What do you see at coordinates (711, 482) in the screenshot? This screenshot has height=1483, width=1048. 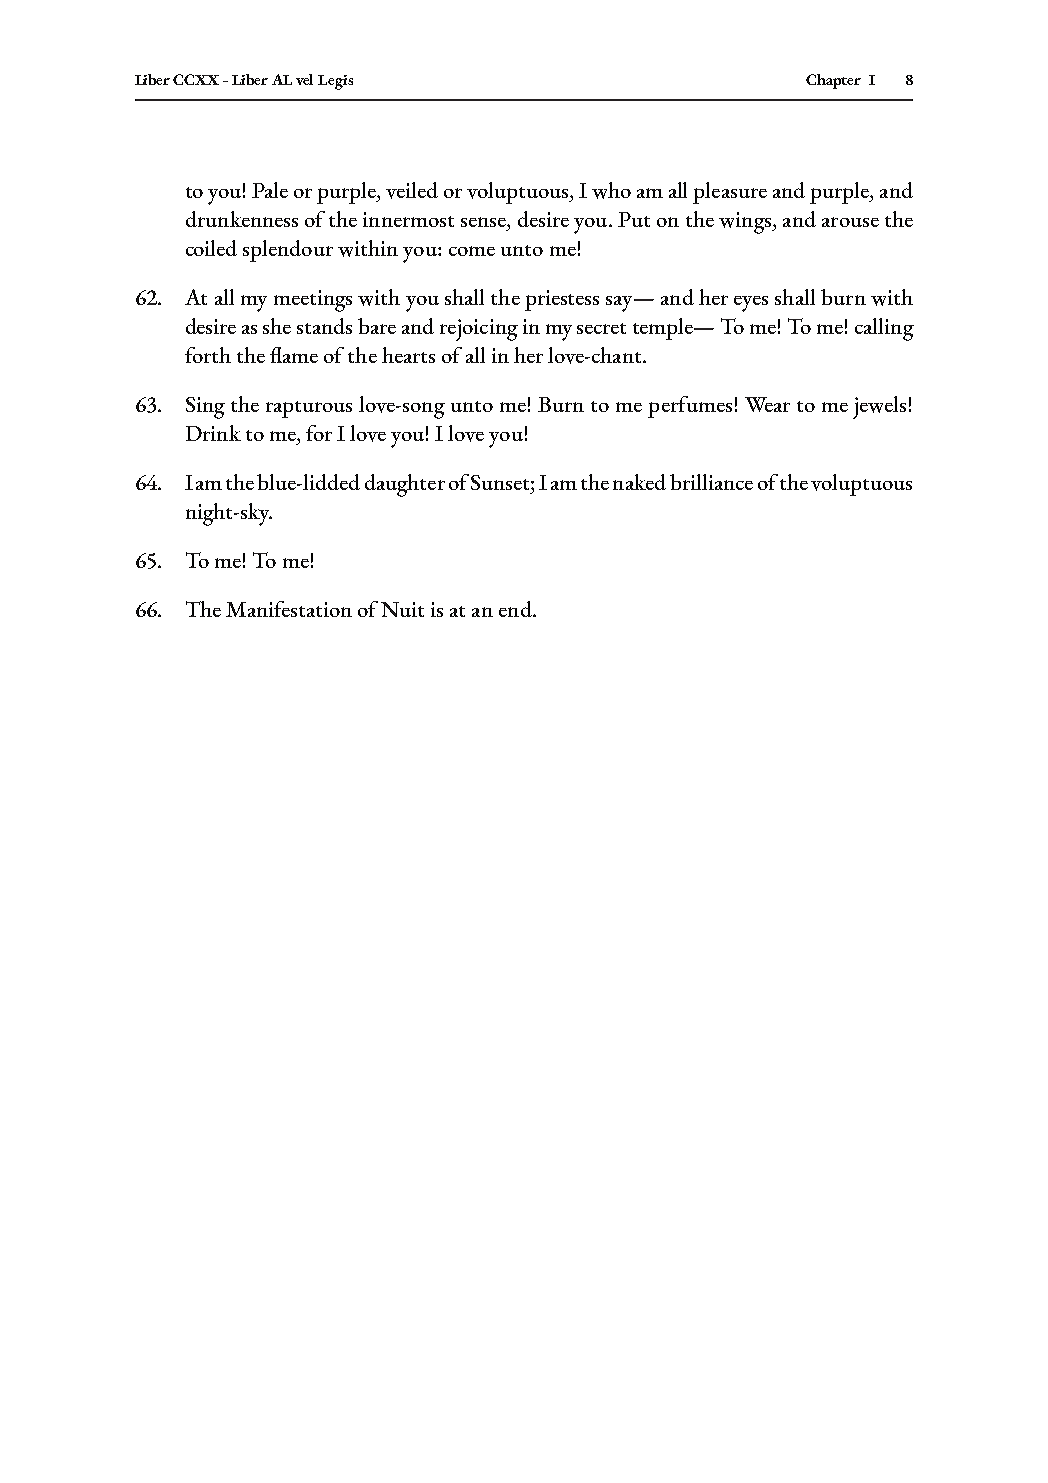 I see `brilliance` at bounding box center [711, 482].
